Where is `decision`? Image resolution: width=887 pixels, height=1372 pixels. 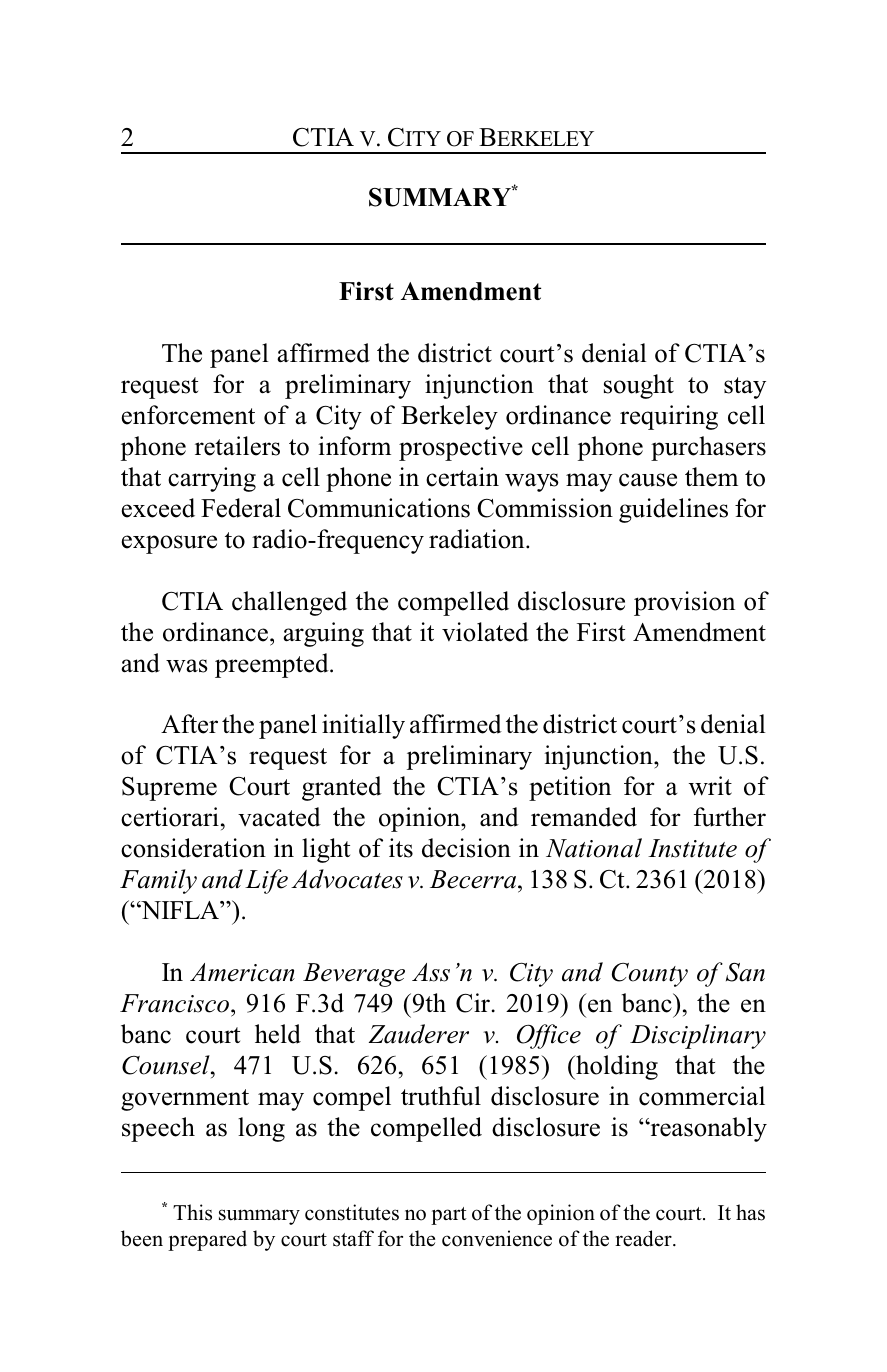 decision is located at coordinates (466, 848).
